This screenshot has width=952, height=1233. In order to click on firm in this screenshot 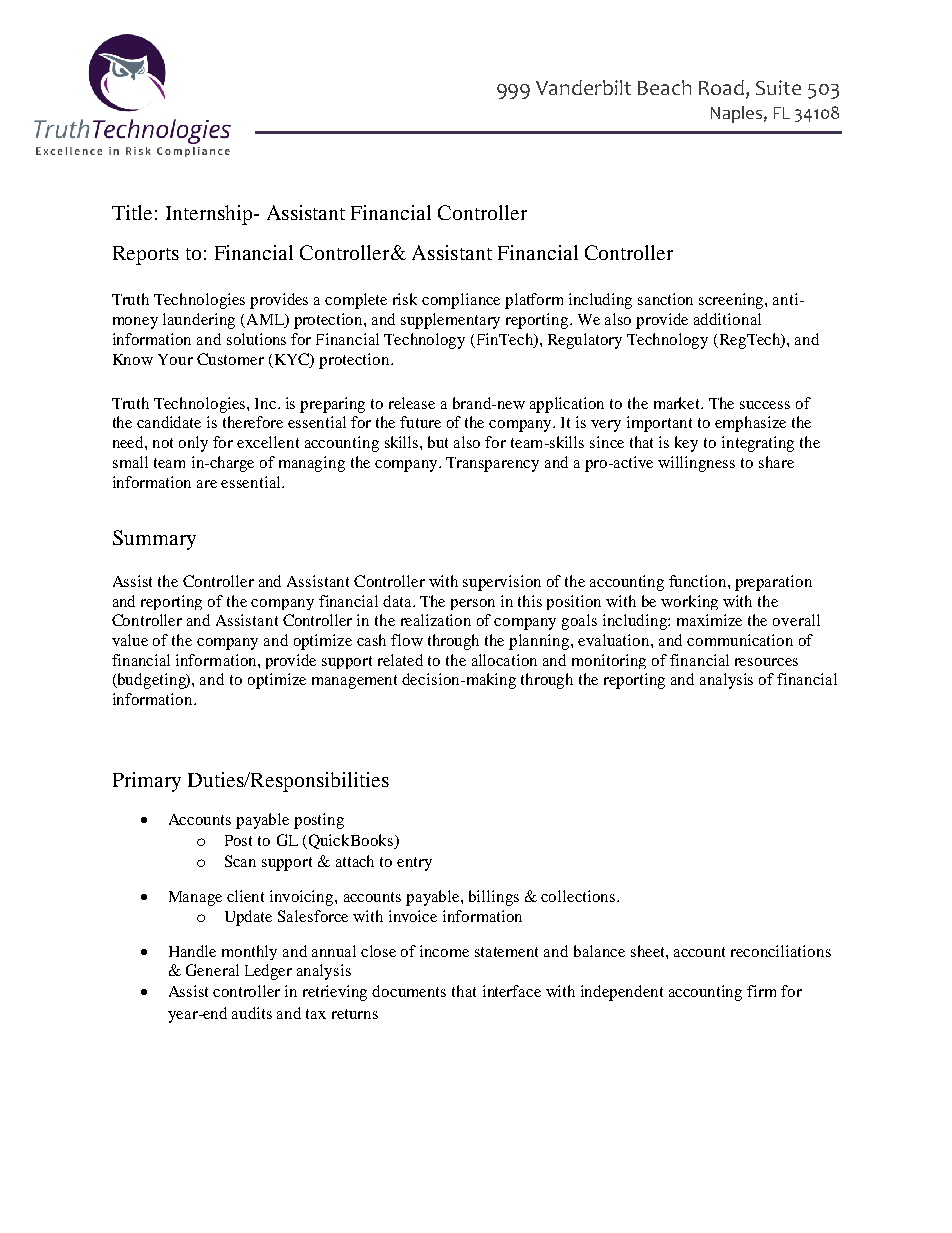, I will do `click(761, 991)`.
